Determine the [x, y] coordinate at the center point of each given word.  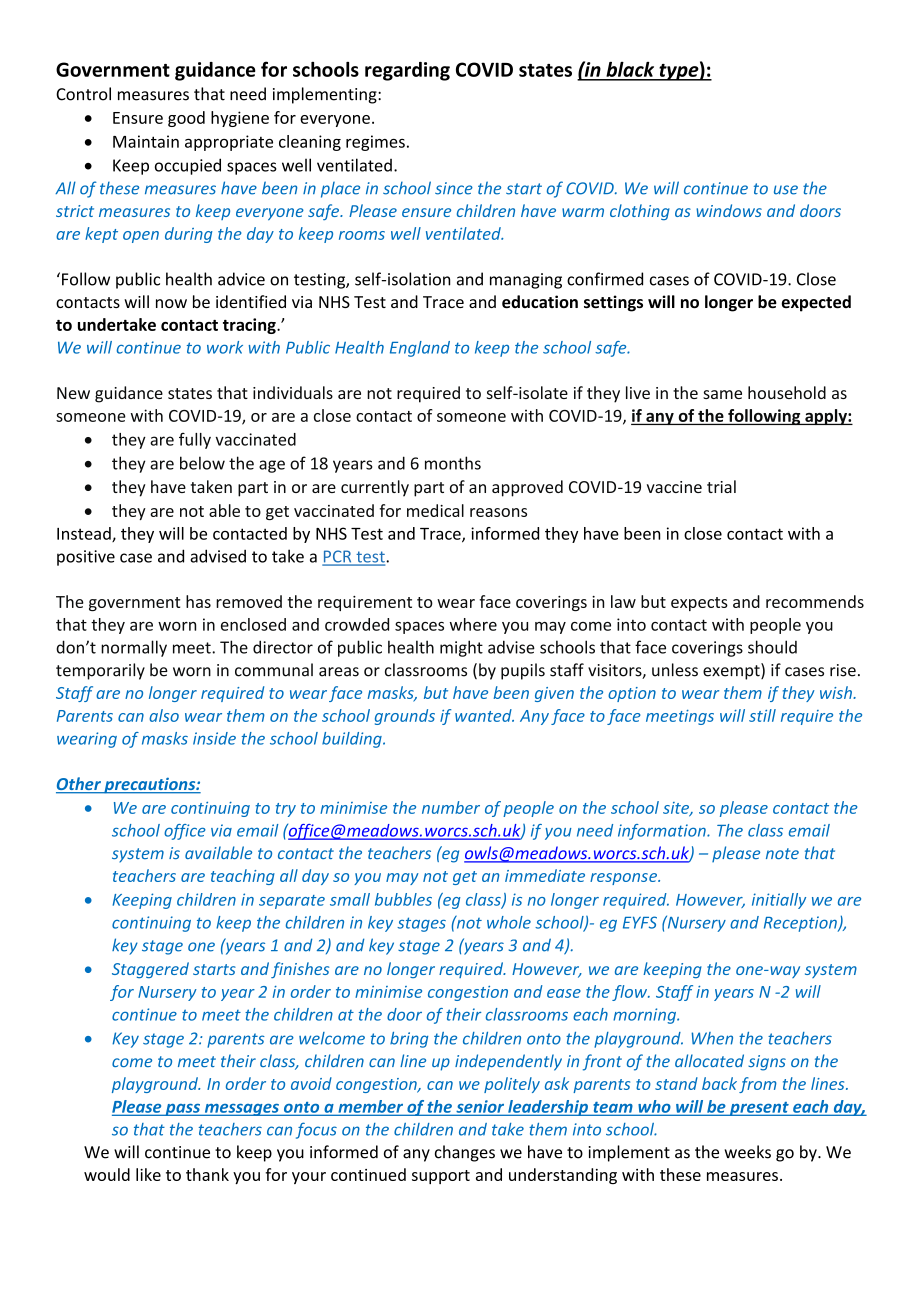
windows [729, 210]
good [186, 119]
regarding [407, 71]
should [772, 647]
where [473, 624]
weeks [747, 1152]
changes [465, 1153]
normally [134, 648]
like [148, 1174]
